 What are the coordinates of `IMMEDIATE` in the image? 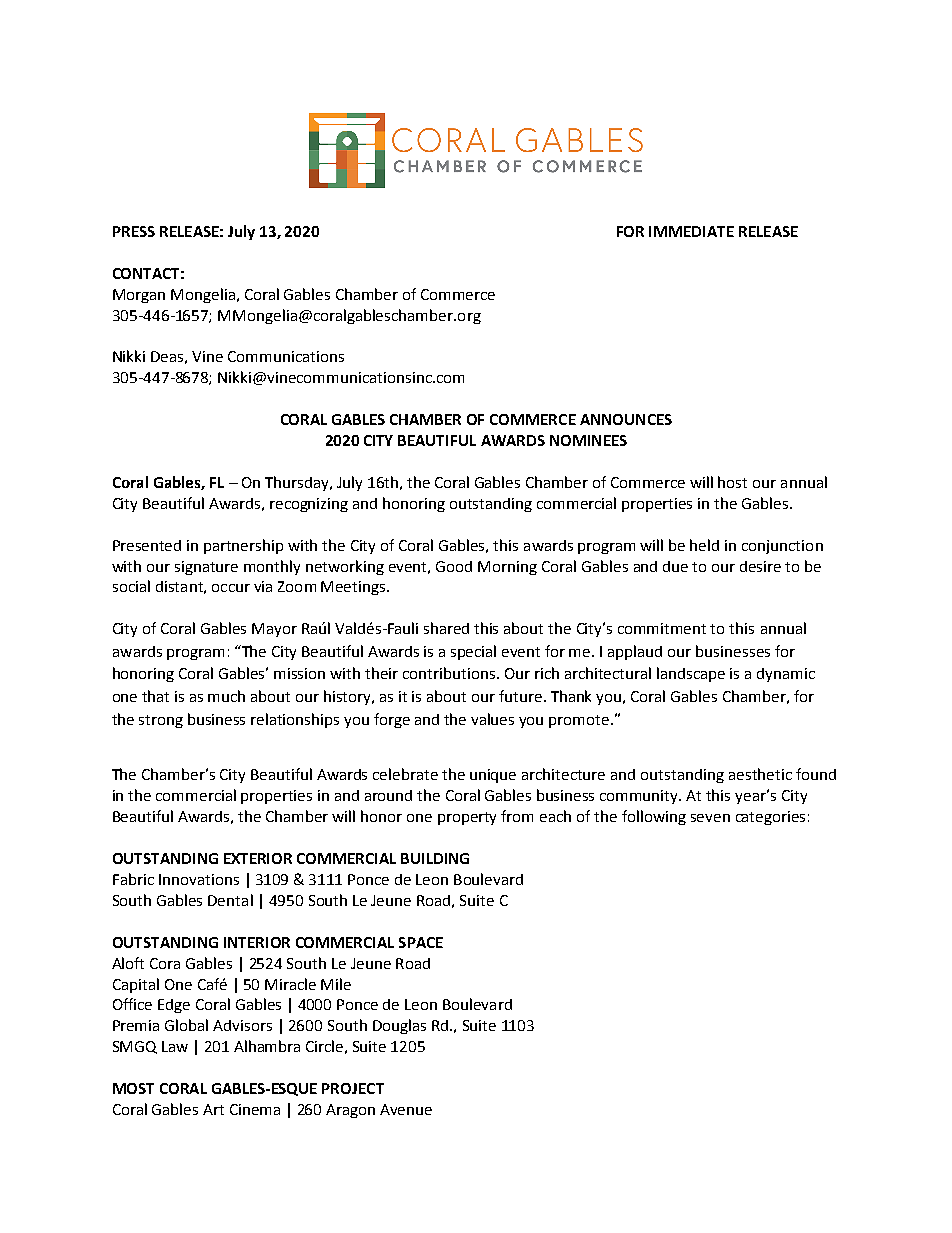 It's located at (691, 231).
